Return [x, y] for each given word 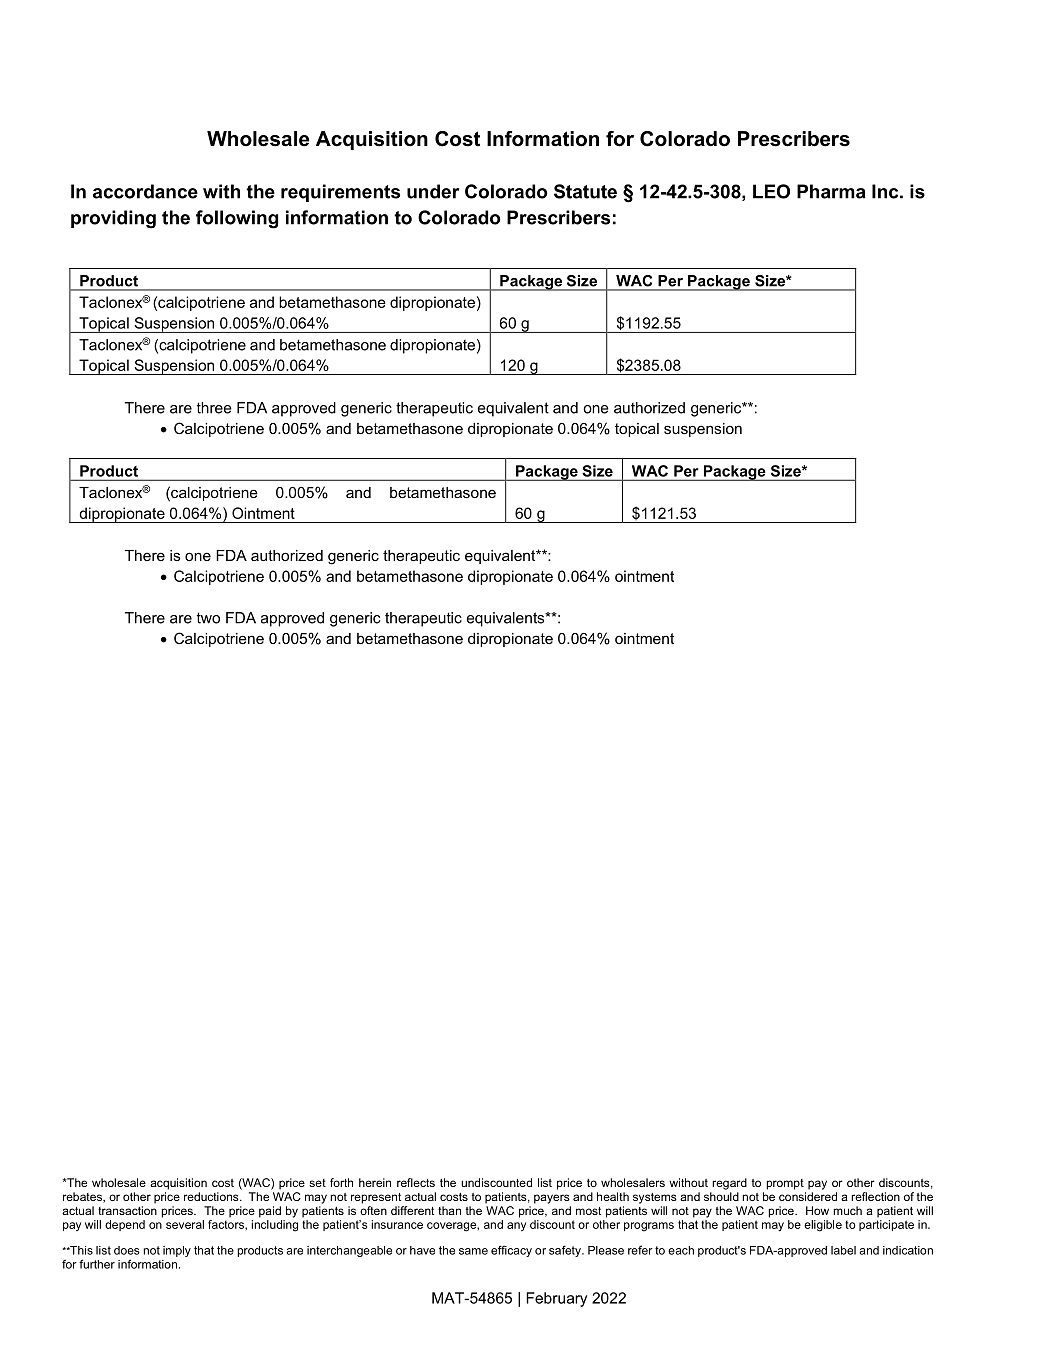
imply [177, 1251]
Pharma [831, 191]
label [843, 1250]
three [214, 408]
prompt [785, 1184]
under [433, 191]
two [208, 618]
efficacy [511, 1251]
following [237, 219]
